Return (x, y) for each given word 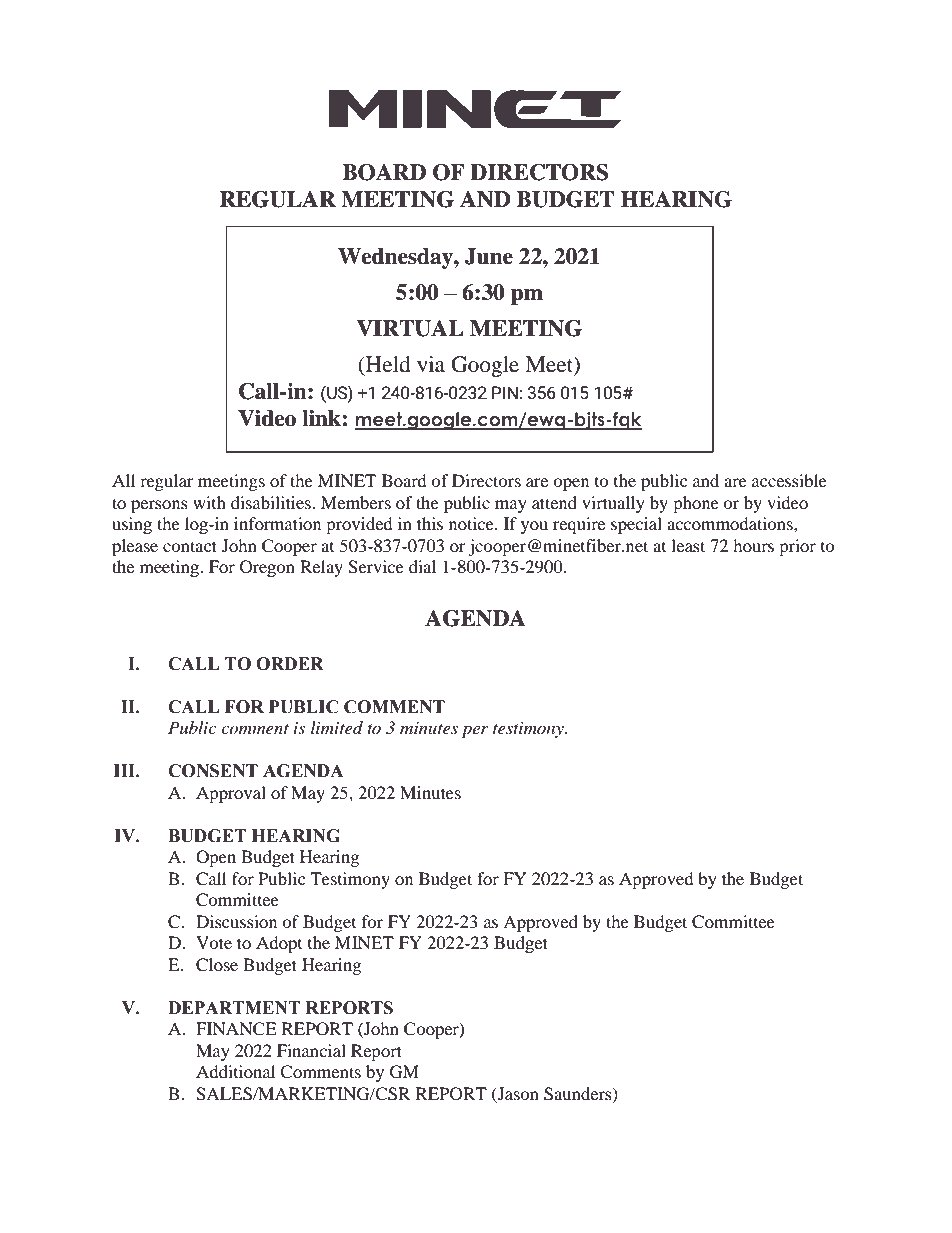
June (489, 256)
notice (472, 523)
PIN (505, 392)
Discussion (236, 921)
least (688, 545)
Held (386, 365)
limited (337, 727)
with (209, 502)
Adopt (279, 944)
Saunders (579, 1094)
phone (696, 504)
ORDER (290, 664)
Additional (235, 1071)
